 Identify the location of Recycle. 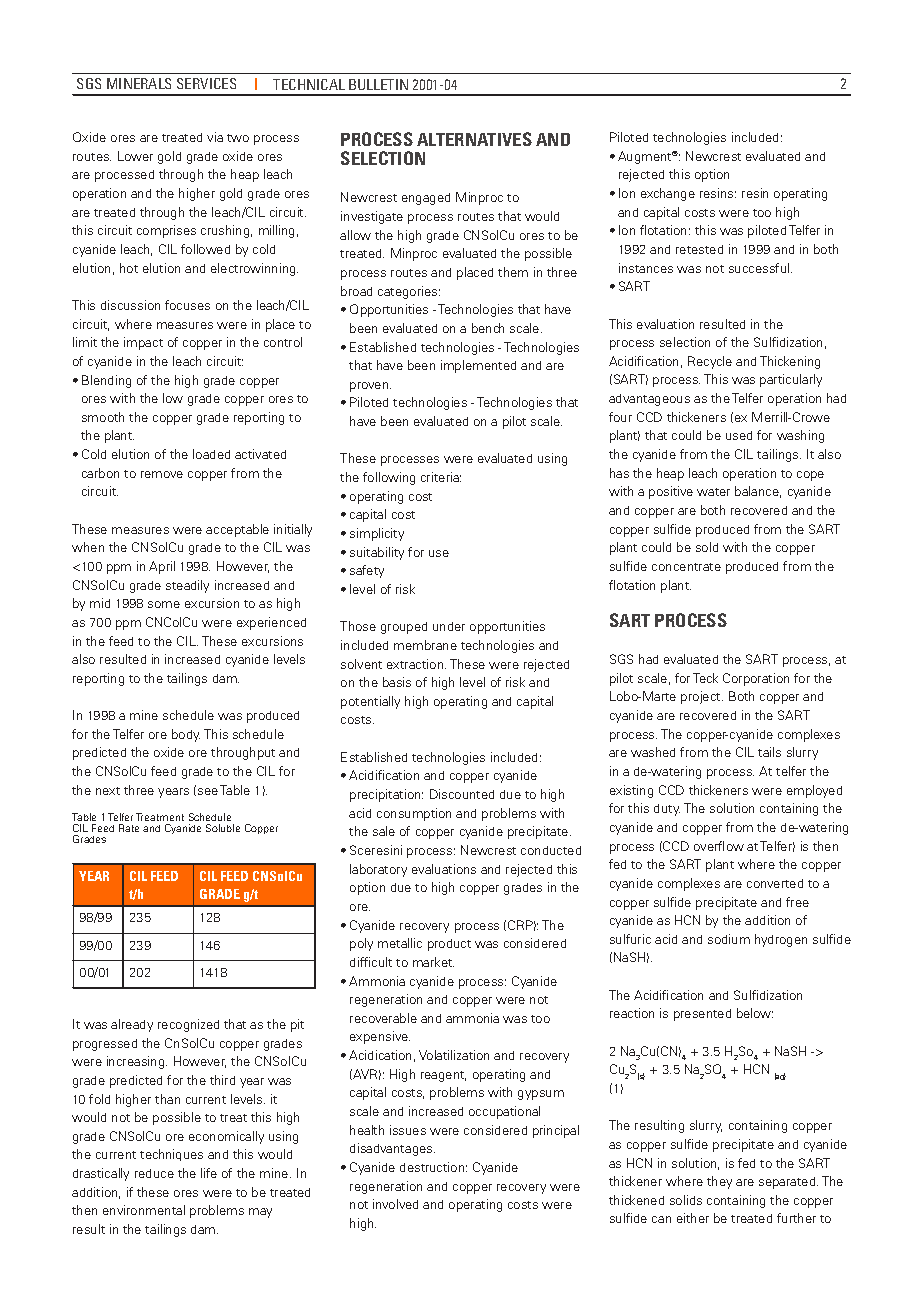
(710, 362).
